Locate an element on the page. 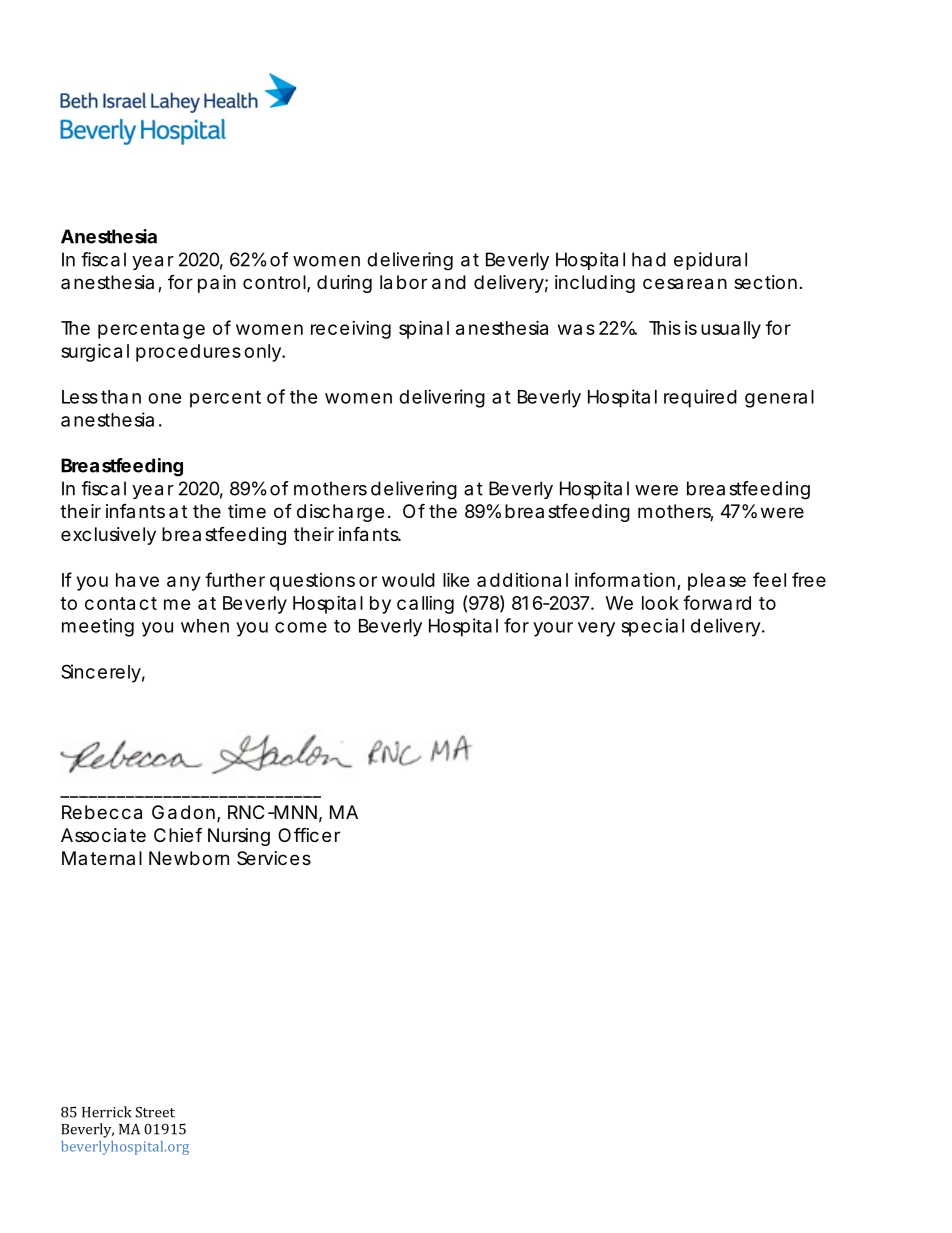  have is located at coordinates (137, 580).
